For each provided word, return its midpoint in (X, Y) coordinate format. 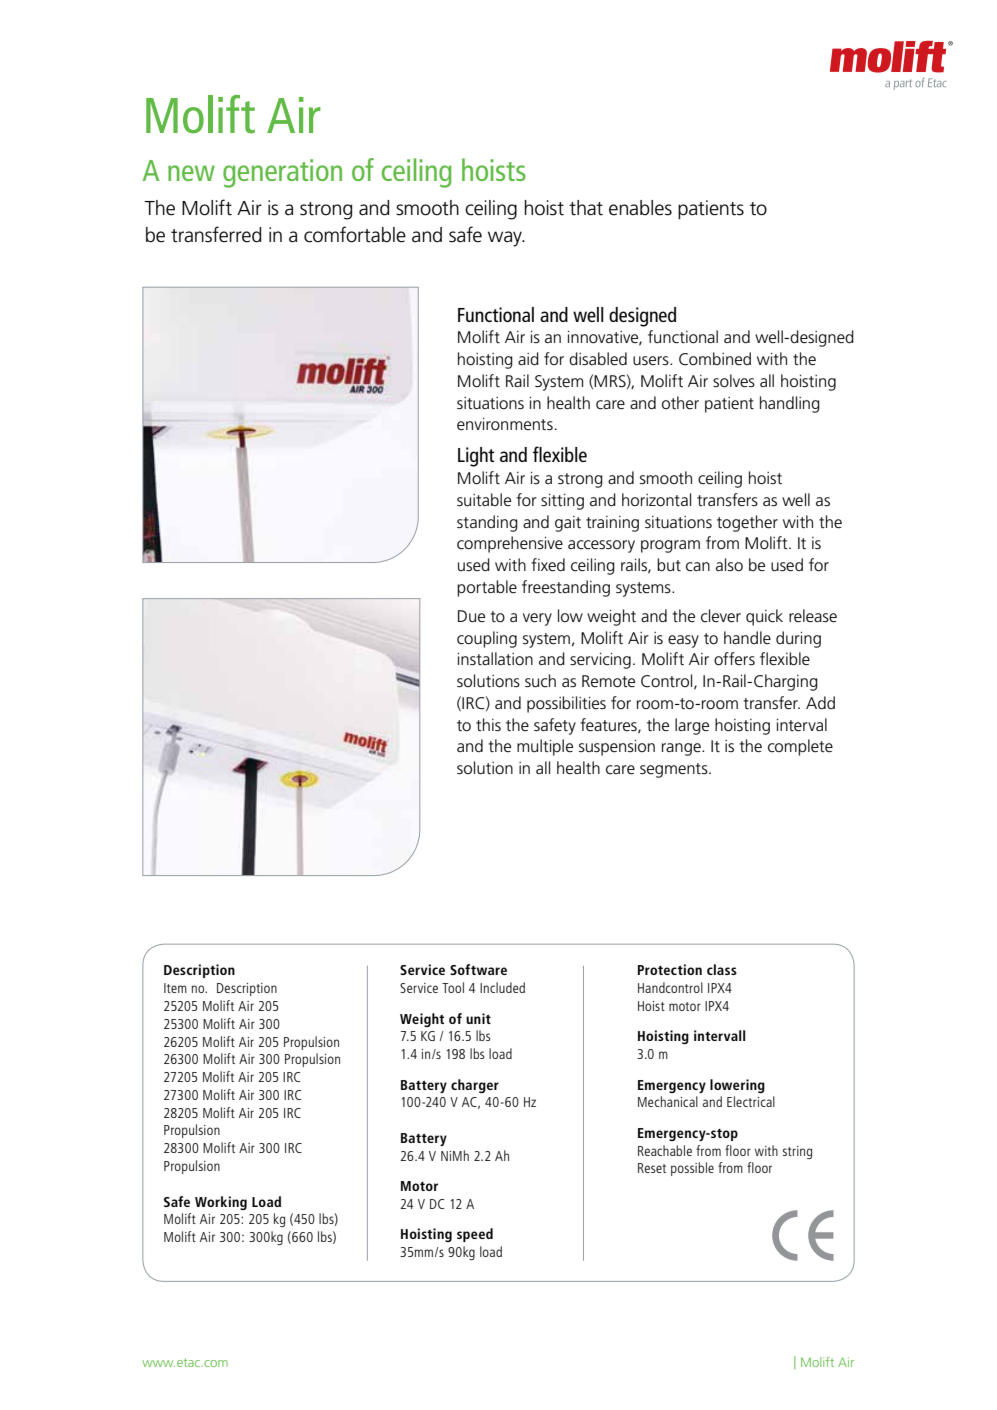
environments (505, 424)
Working (221, 1203)
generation (282, 173)
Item (175, 988)
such (540, 681)
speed (475, 1235)
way (506, 239)
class (722, 969)
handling (790, 404)
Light (476, 457)
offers (734, 659)
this (488, 725)
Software (478, 969)
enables (640, 208)
